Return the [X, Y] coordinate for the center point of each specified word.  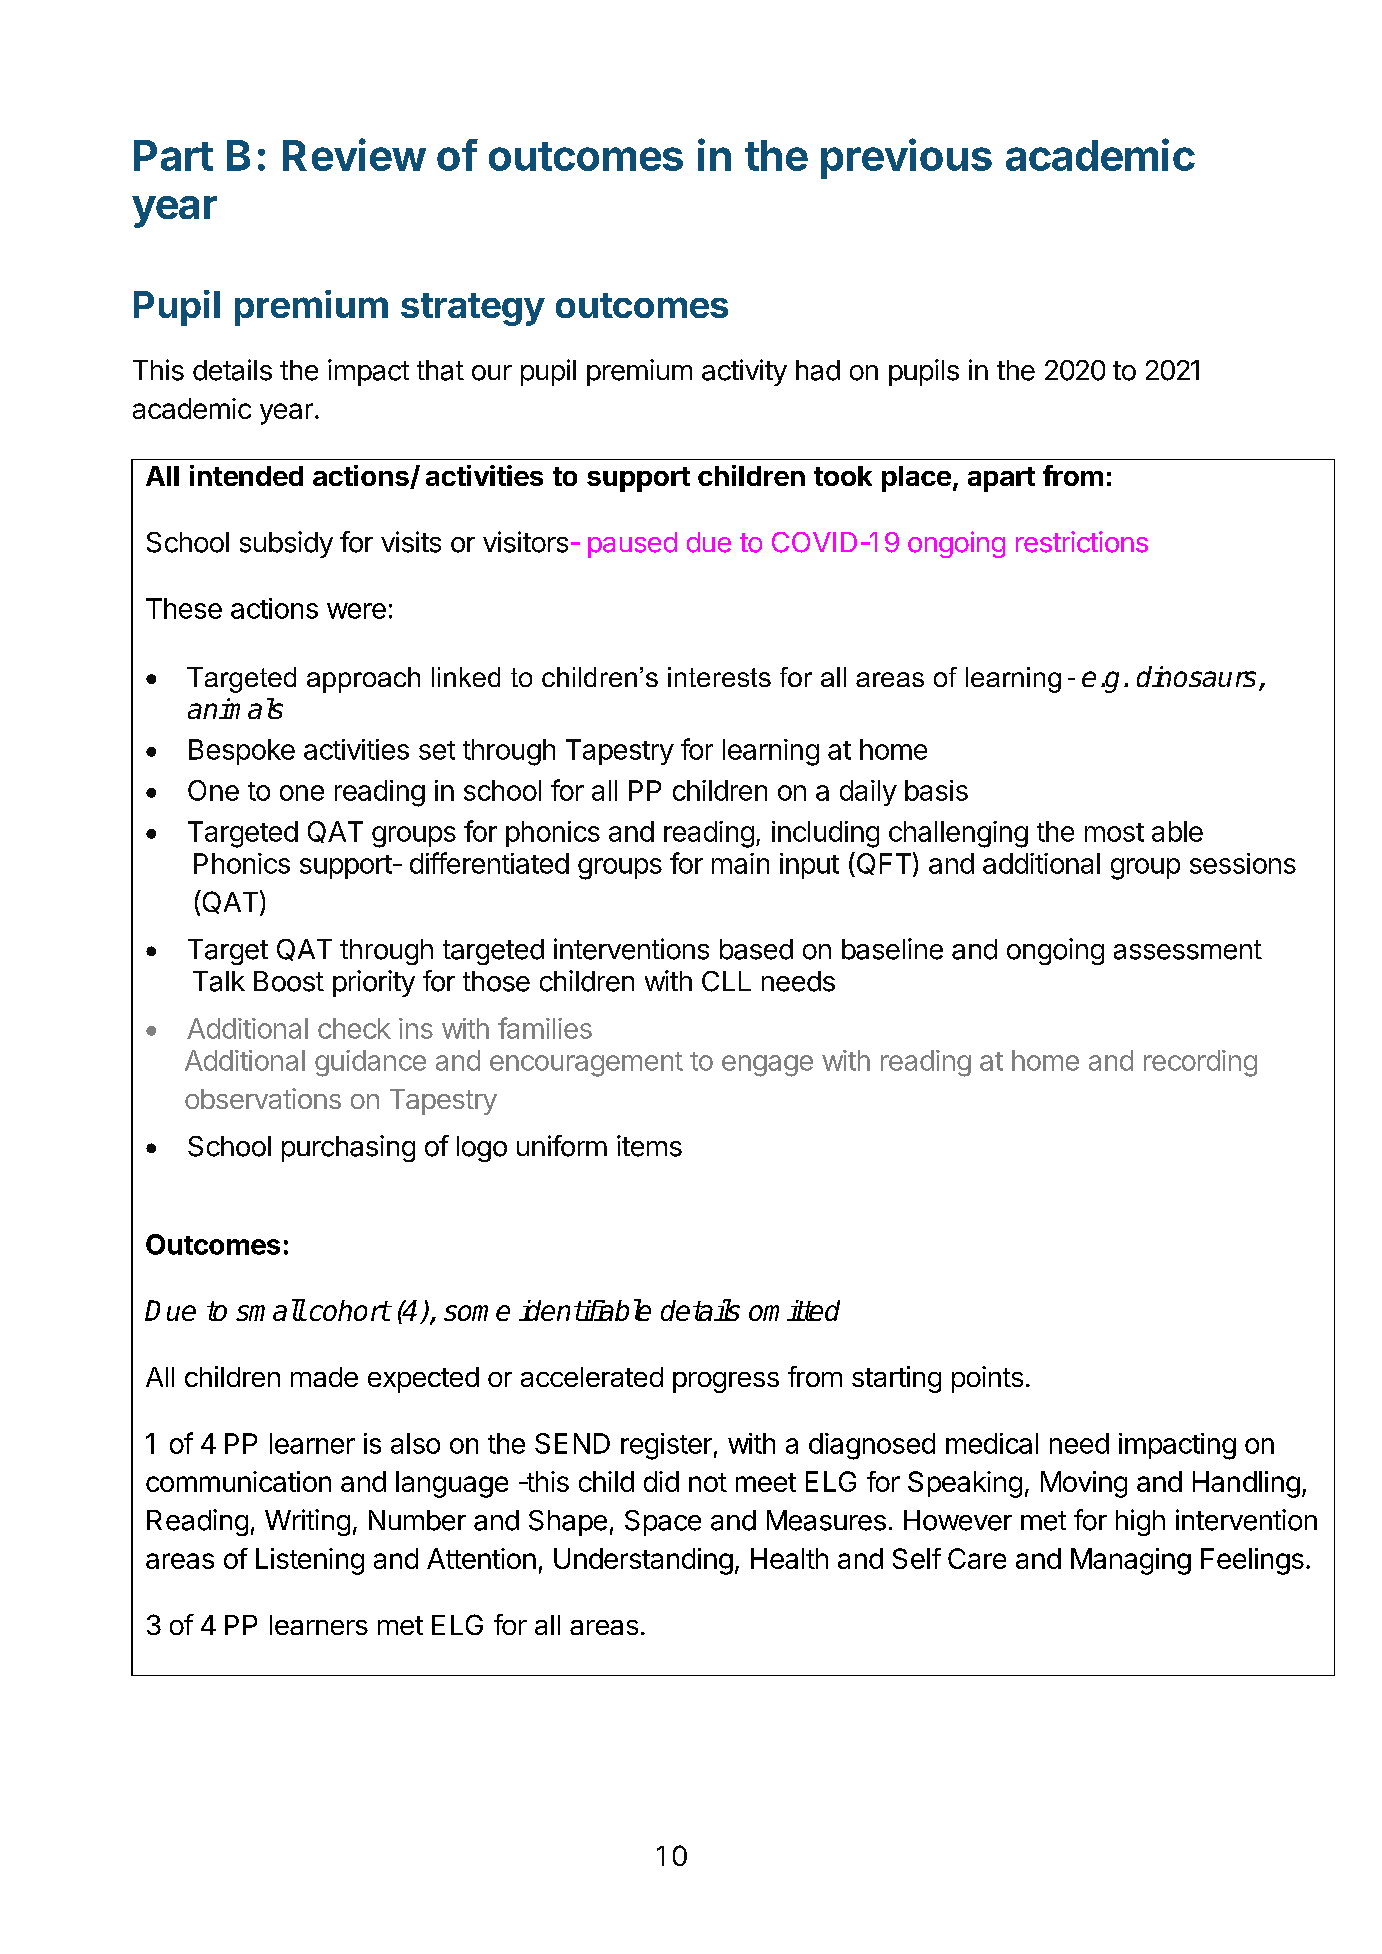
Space [663, 1523]
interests [719, 677]
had [818, 370]
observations [263, 1098]
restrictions [1082, 542]
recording [1200, 1063]
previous [906, 158]
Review [354, 154]
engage [767, 1066]
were [356, 611]
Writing [307, 1522]
